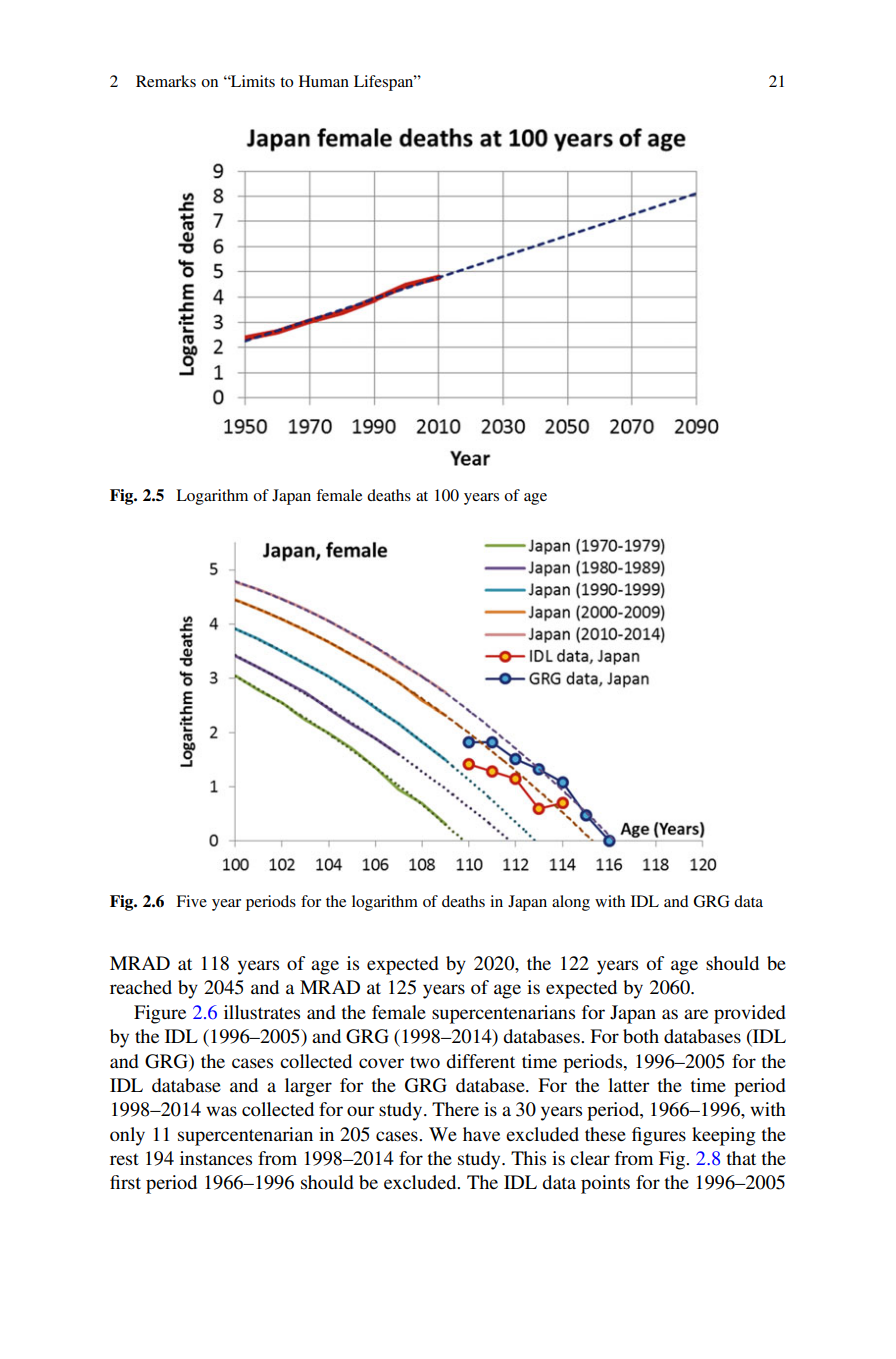  What do you see at coordinates (696, 1014) in the screenshot?
I see `are` at bounding box center [696, 1014].
